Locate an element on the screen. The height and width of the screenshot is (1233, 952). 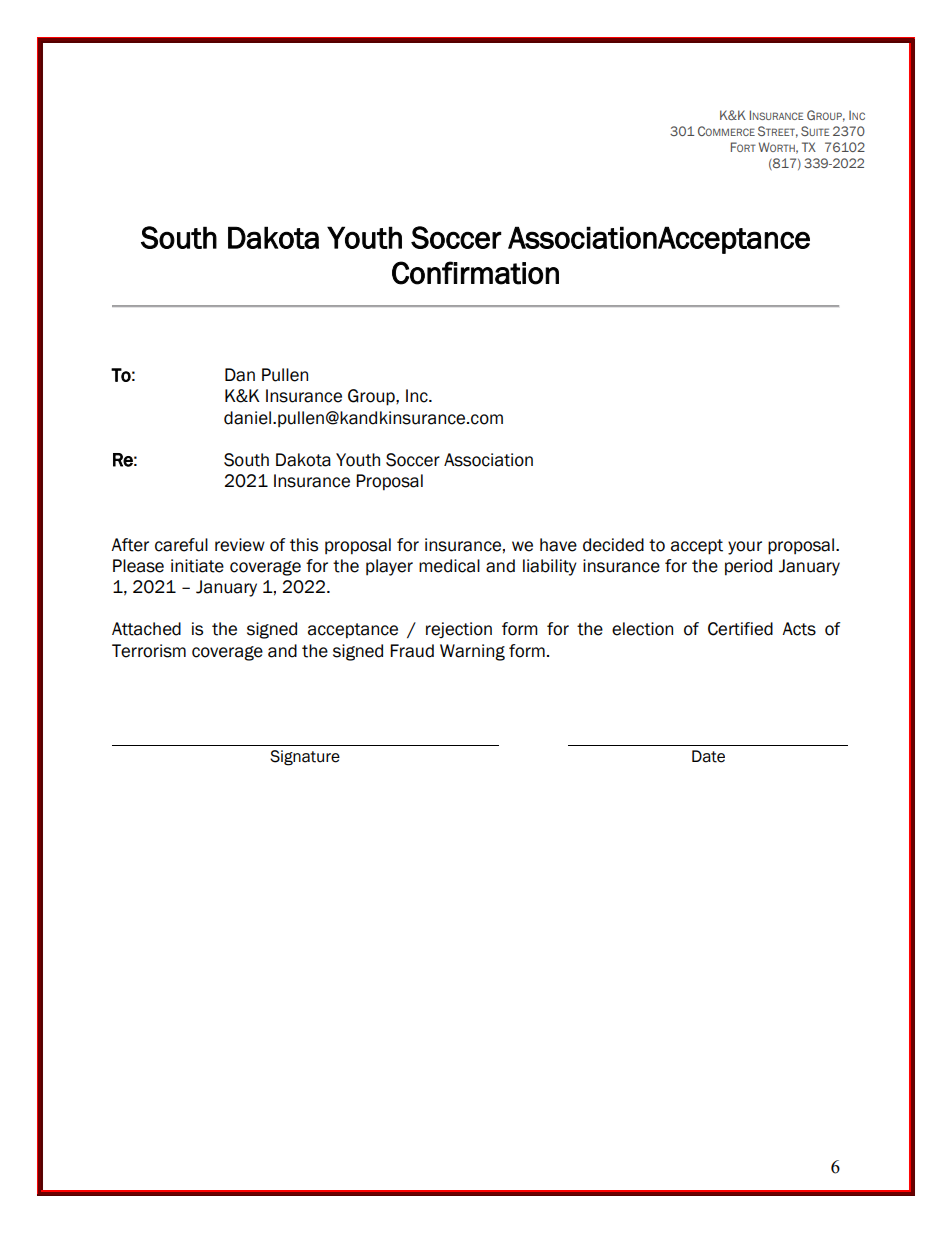
Signature is located at coordinates (305, 758).
